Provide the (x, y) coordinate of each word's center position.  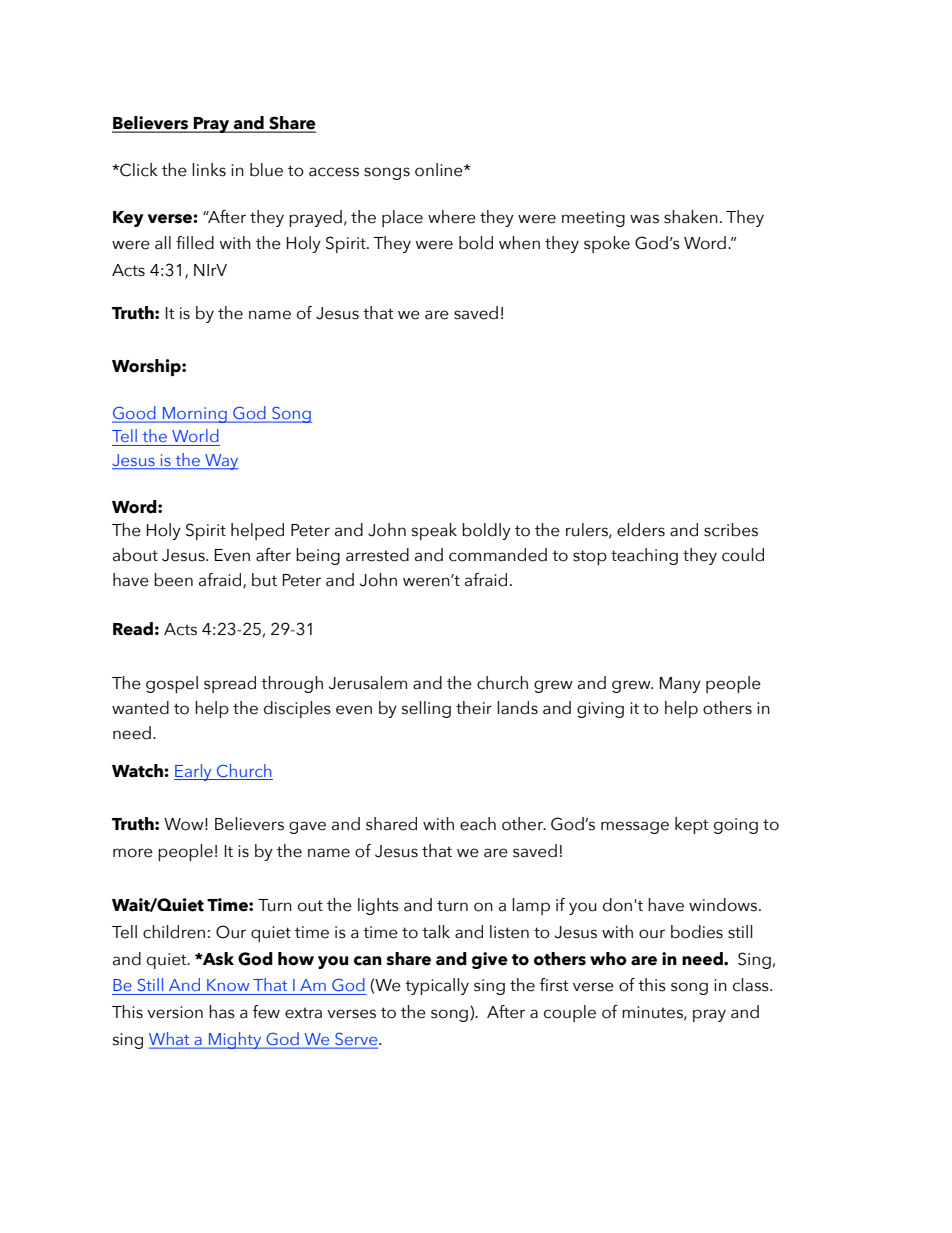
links (209, 170)
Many (680, 685)
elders (641, 530)
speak (434, 531)
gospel (172, 684)
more (133, 853)
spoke (607, 244)
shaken (691, 217)
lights (378, 906)
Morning (195, 415)
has (222, 1012)
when (519, 243)
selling (426, 709)
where (452, 217)
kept (692, 825)
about (135, 555)
